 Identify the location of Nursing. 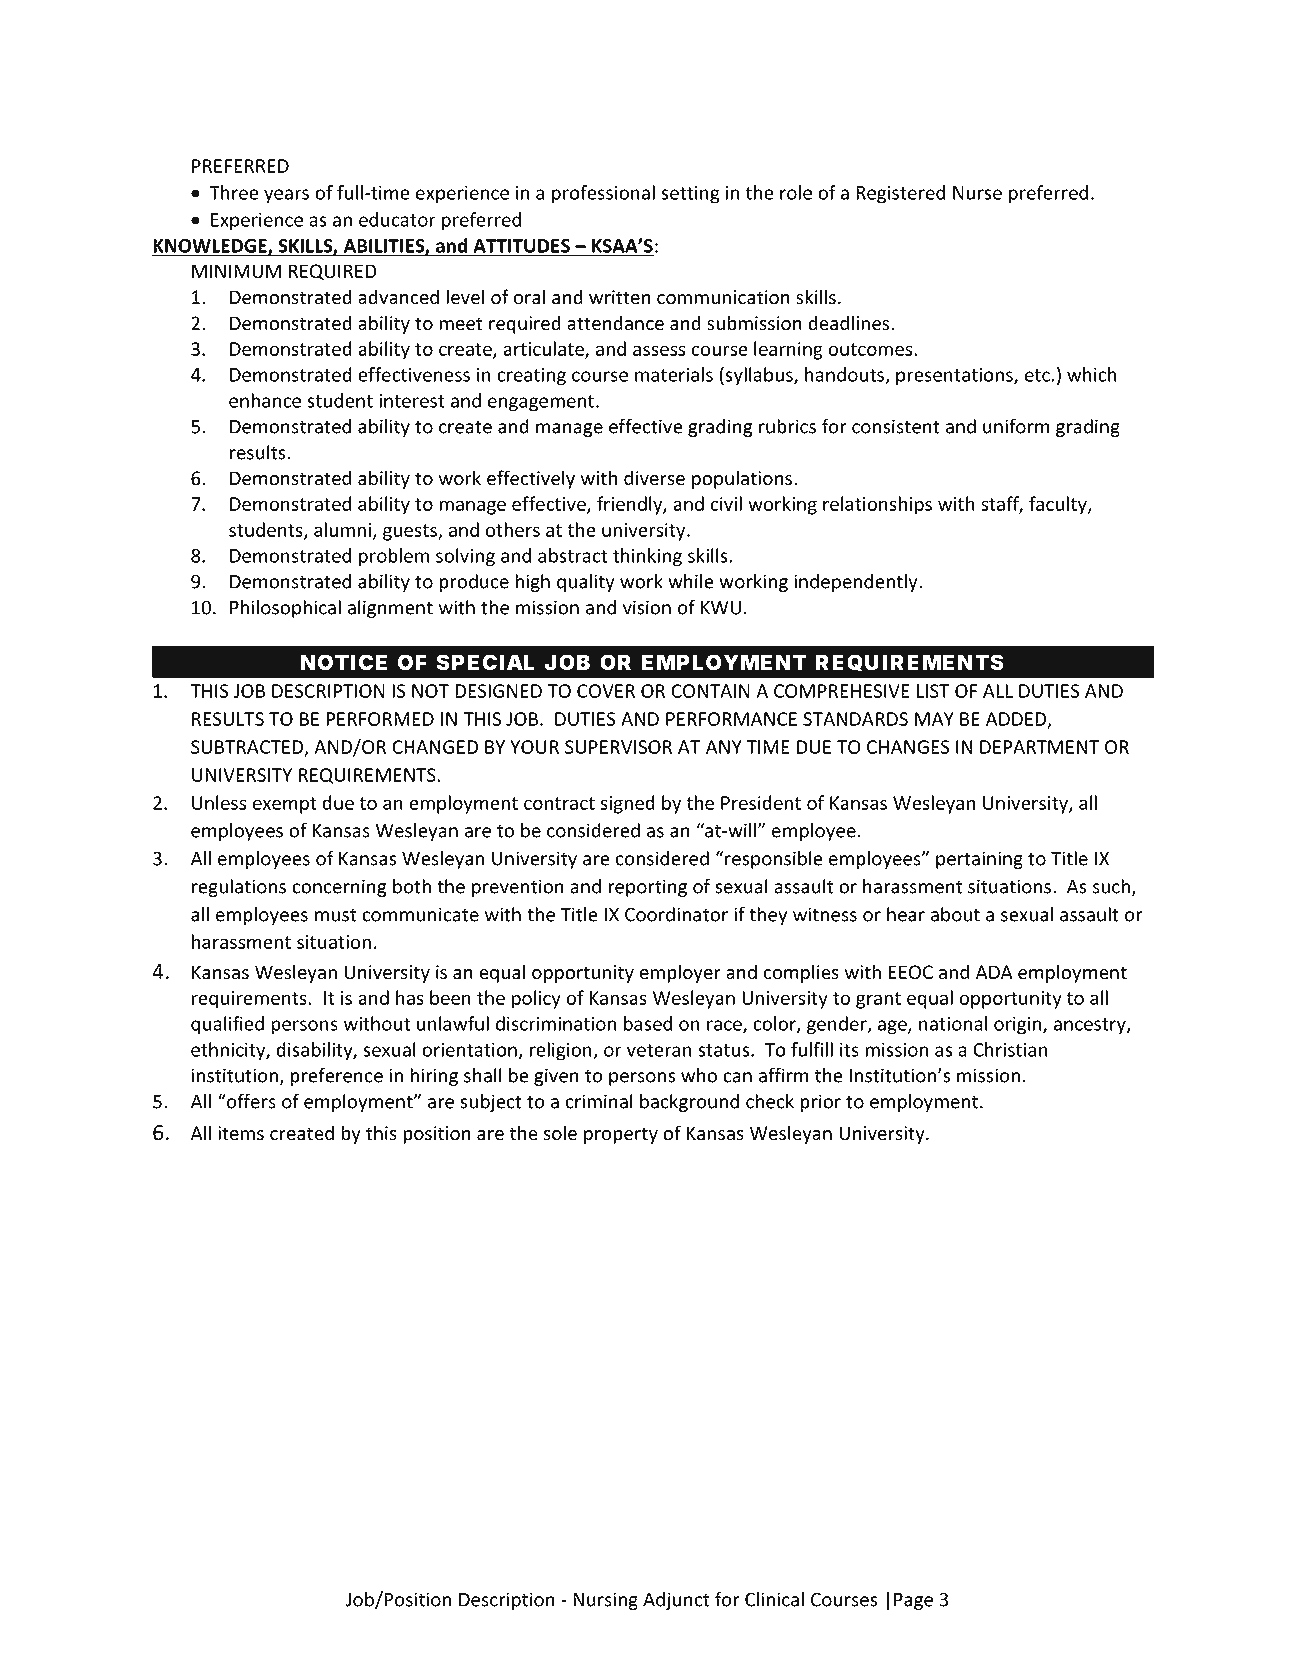
(605, 1601).
